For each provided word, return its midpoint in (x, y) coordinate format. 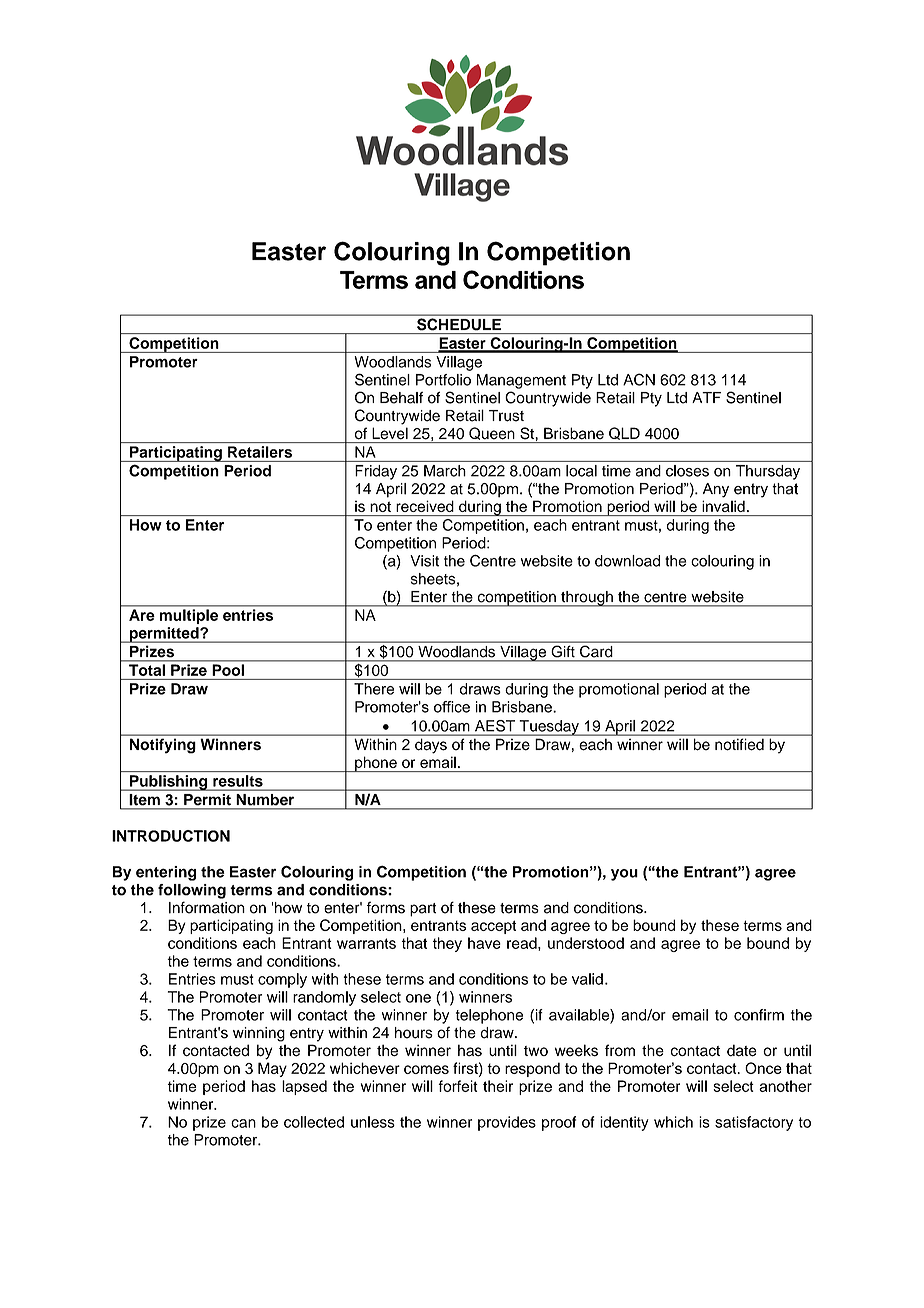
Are (141, 615)
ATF (706, 397)
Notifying (162, 746)
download (627, 561)
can (243, 1123)
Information (207, 907)
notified (739, 744)
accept (493, 927)
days (431, 746)
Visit (424, 561)
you (624, 875)
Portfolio (443, 380)
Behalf (401, 398)
